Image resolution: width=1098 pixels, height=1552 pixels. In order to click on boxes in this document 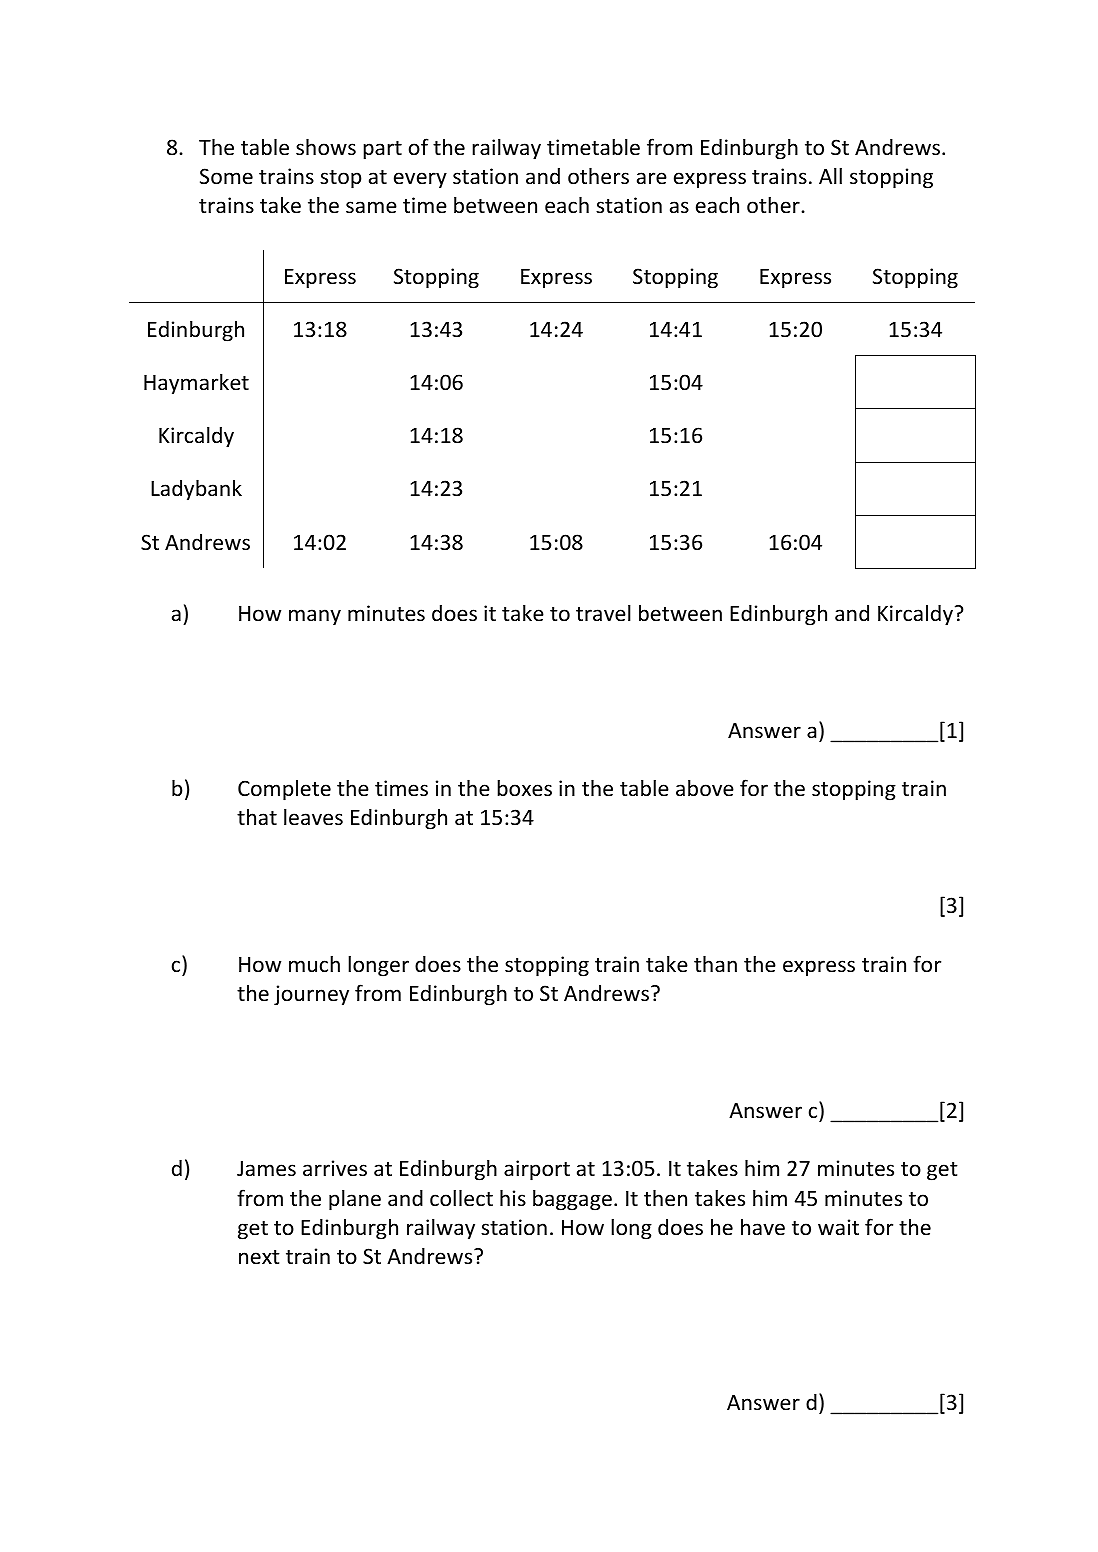, I will do `click(524, 788)`.
